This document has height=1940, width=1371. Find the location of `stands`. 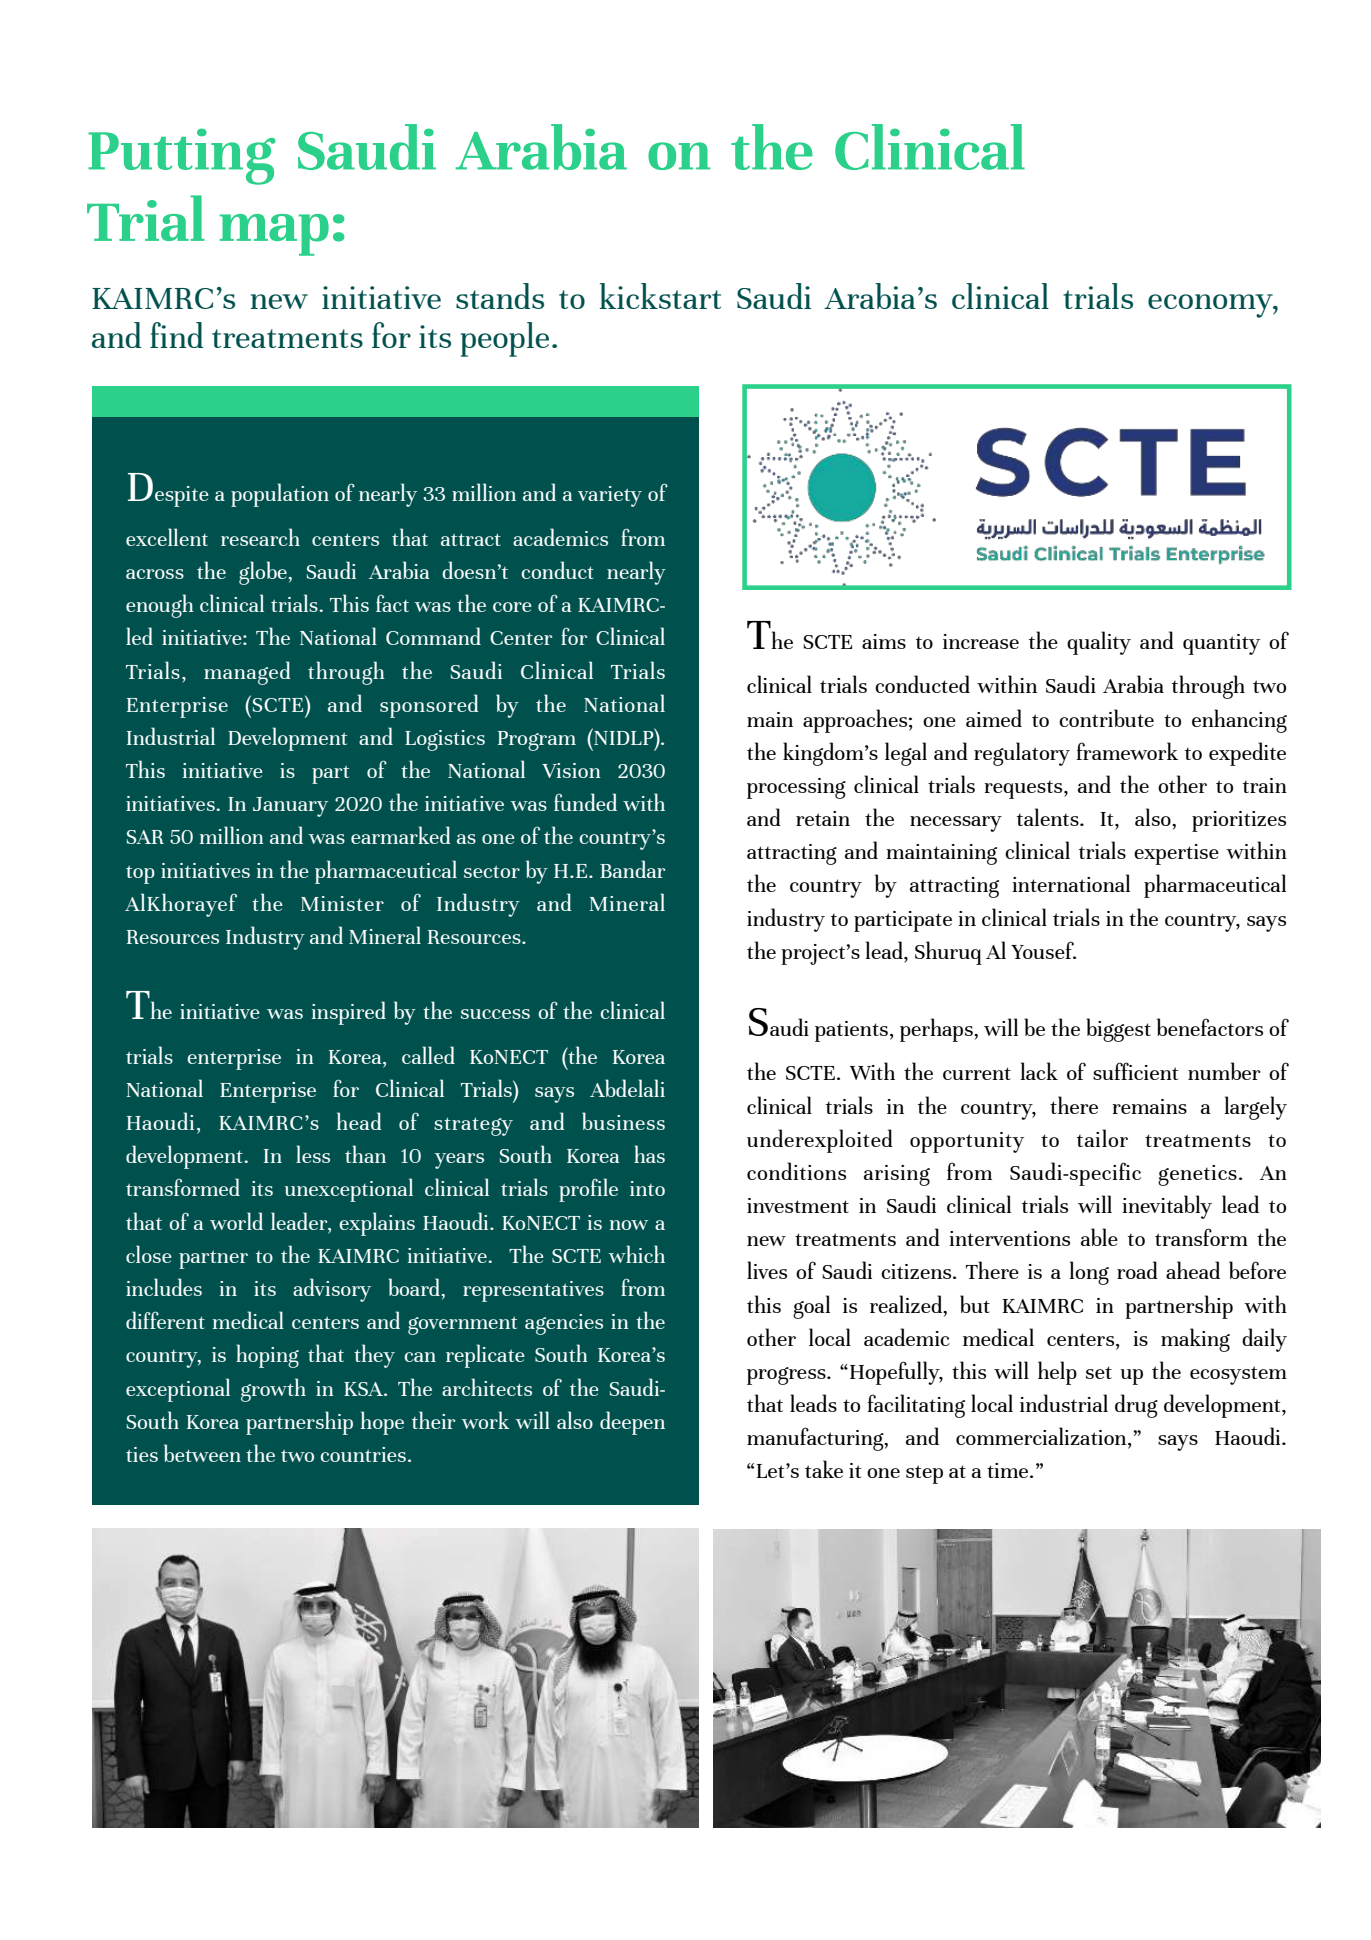

stands is located at coordinates (500, 296).
